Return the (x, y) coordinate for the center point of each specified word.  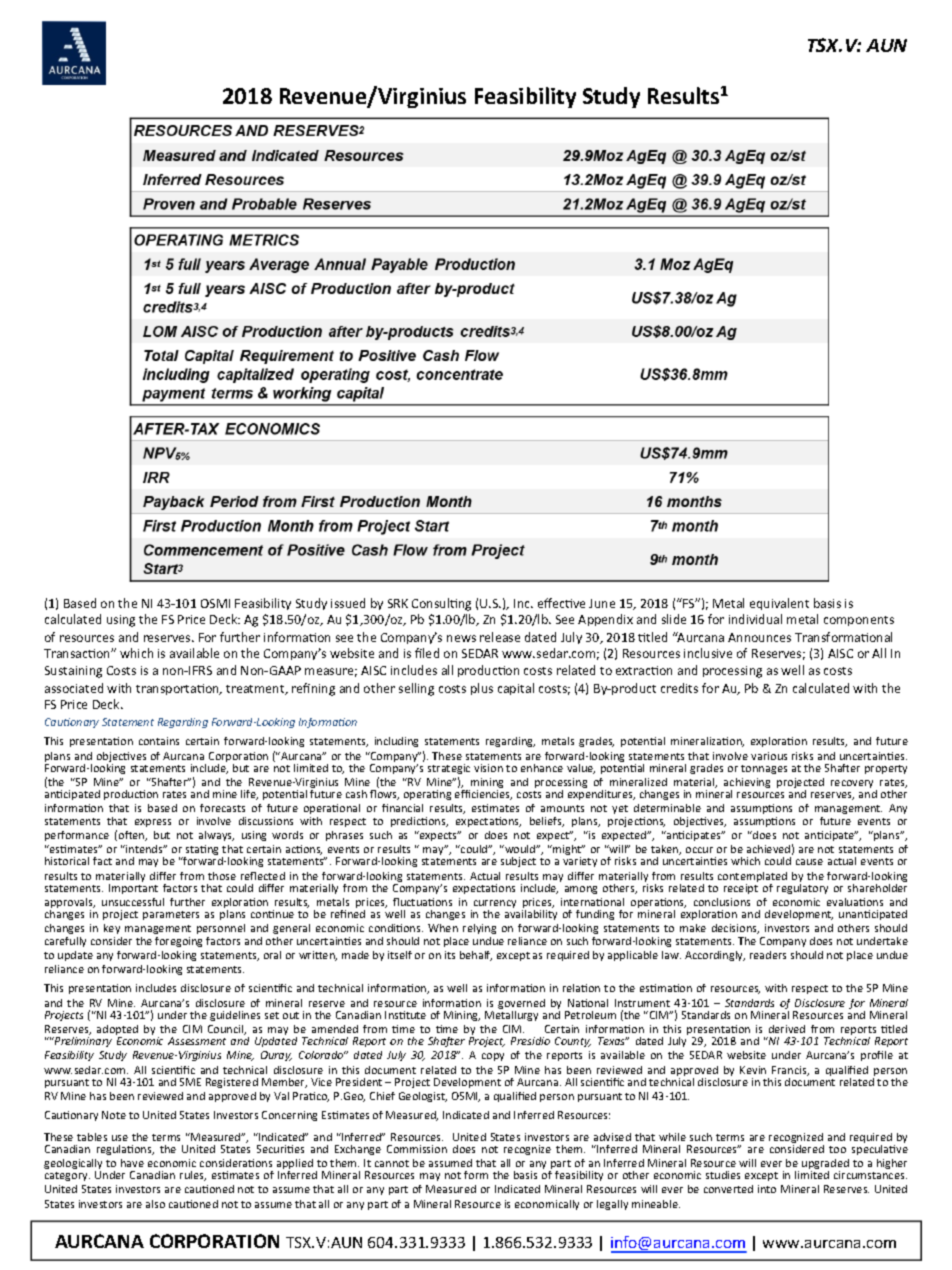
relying (479, 931)
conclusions (722, 902)
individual (755, 619)
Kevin (753, 1070)
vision (488, 768)
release (500, 637)
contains (159, 741)
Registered (232, 1083)
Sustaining (73, 672)
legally (612, 1205)
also (155, 1204)
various (769, 756)
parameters (171, 915)
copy (493, 1057)
